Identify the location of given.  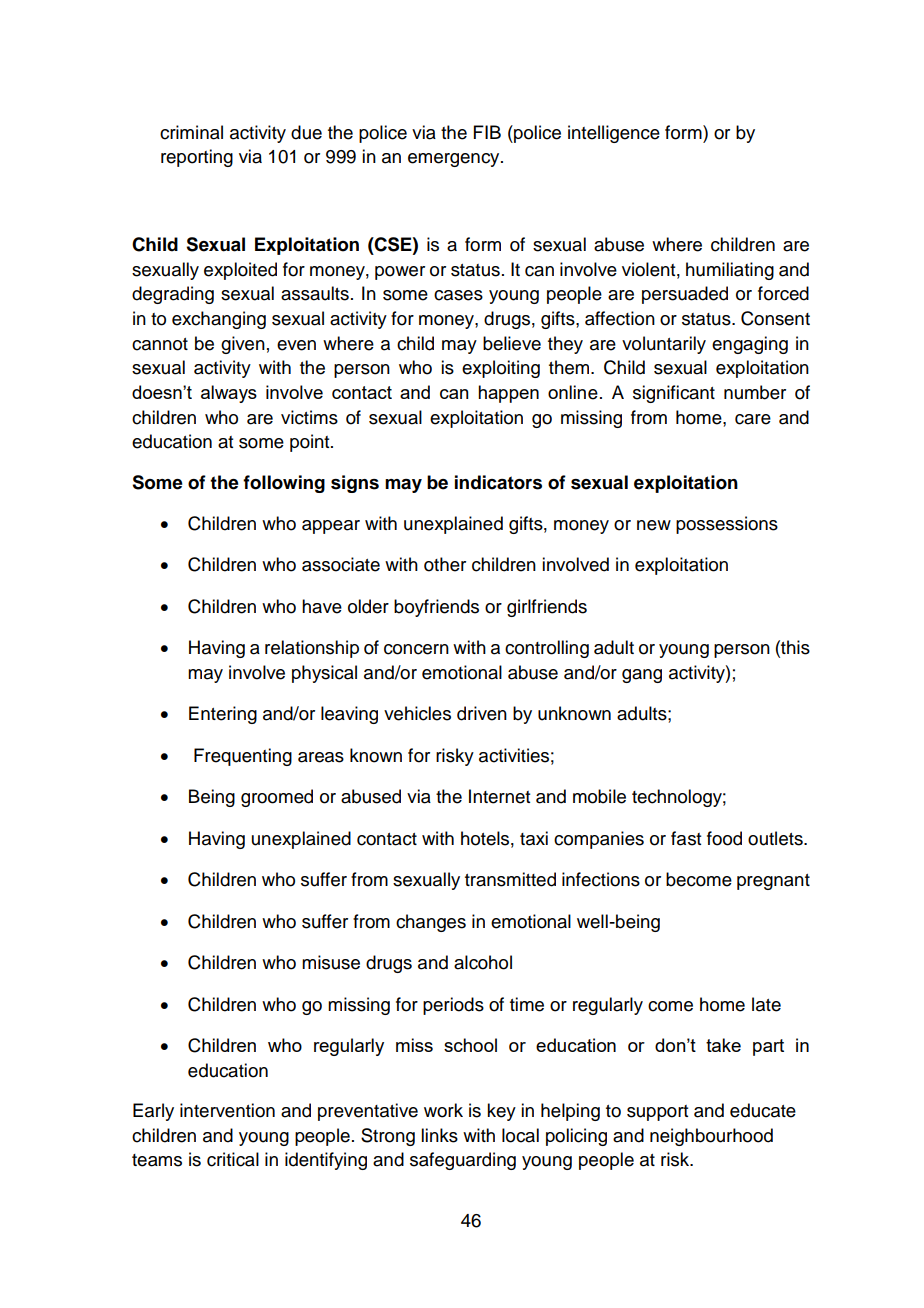
(243, 345).
